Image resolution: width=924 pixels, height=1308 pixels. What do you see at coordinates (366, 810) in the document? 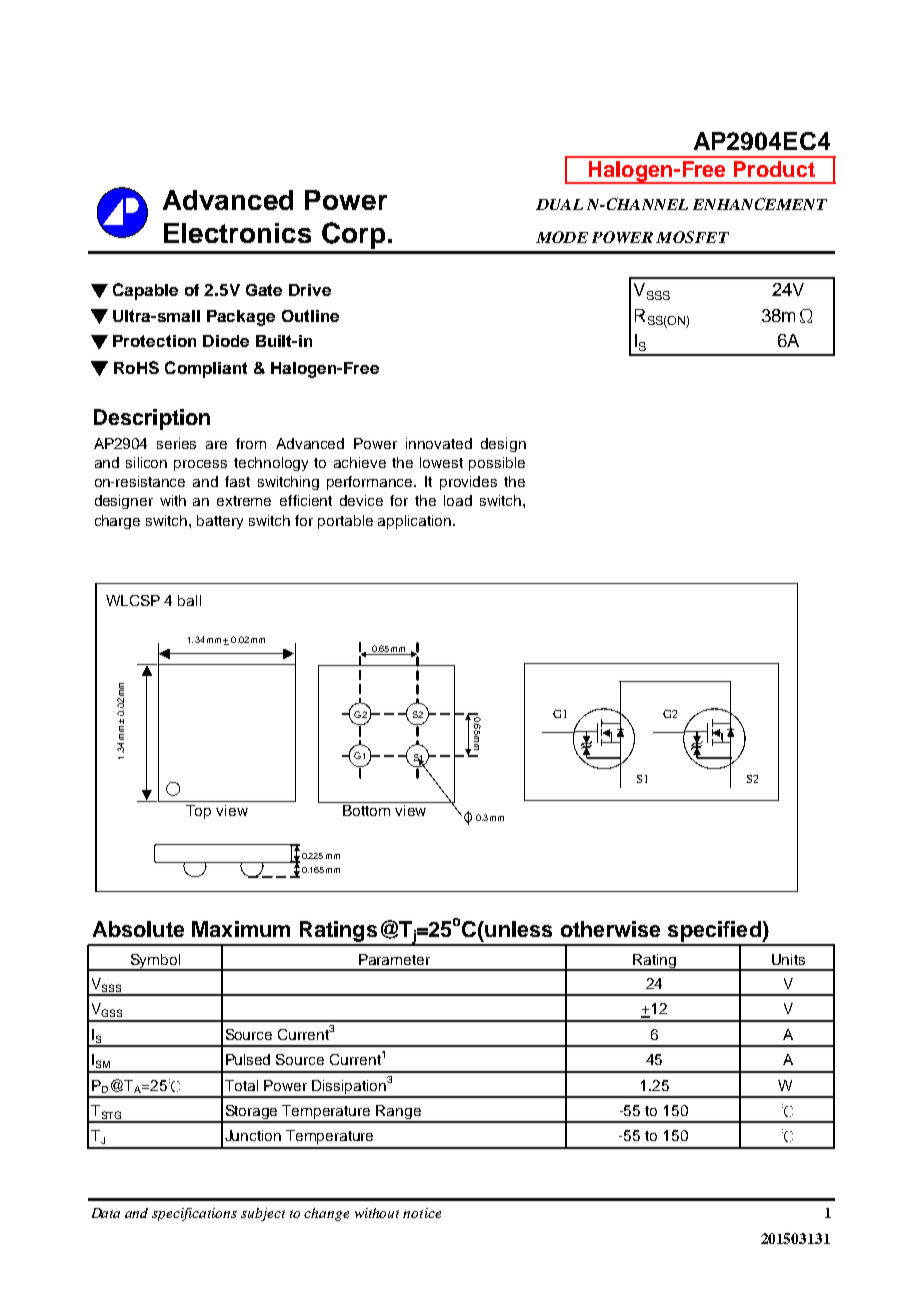
I see `Bottom` at bounding box center [366, 810].
